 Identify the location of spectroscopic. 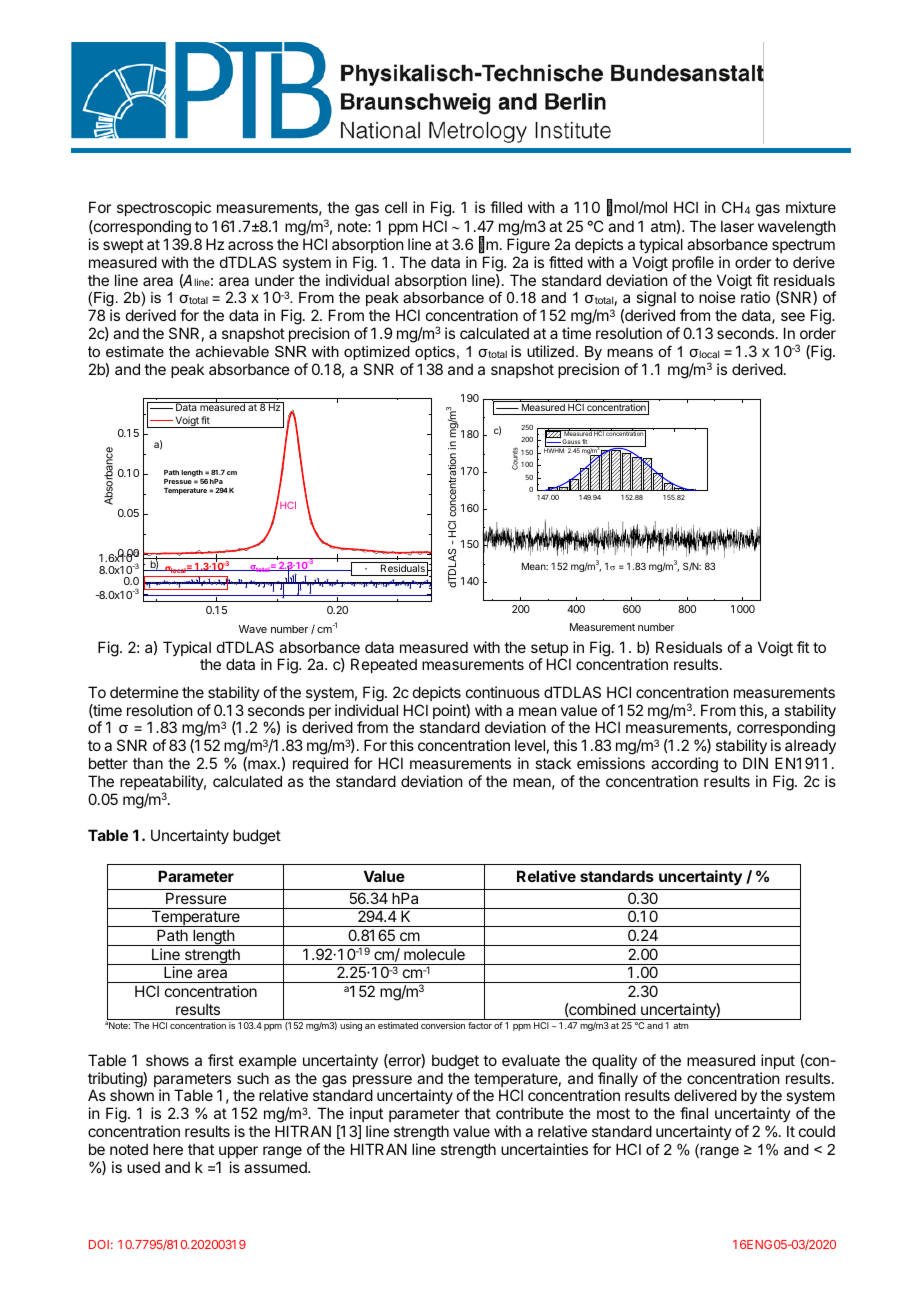
(164, 208).
